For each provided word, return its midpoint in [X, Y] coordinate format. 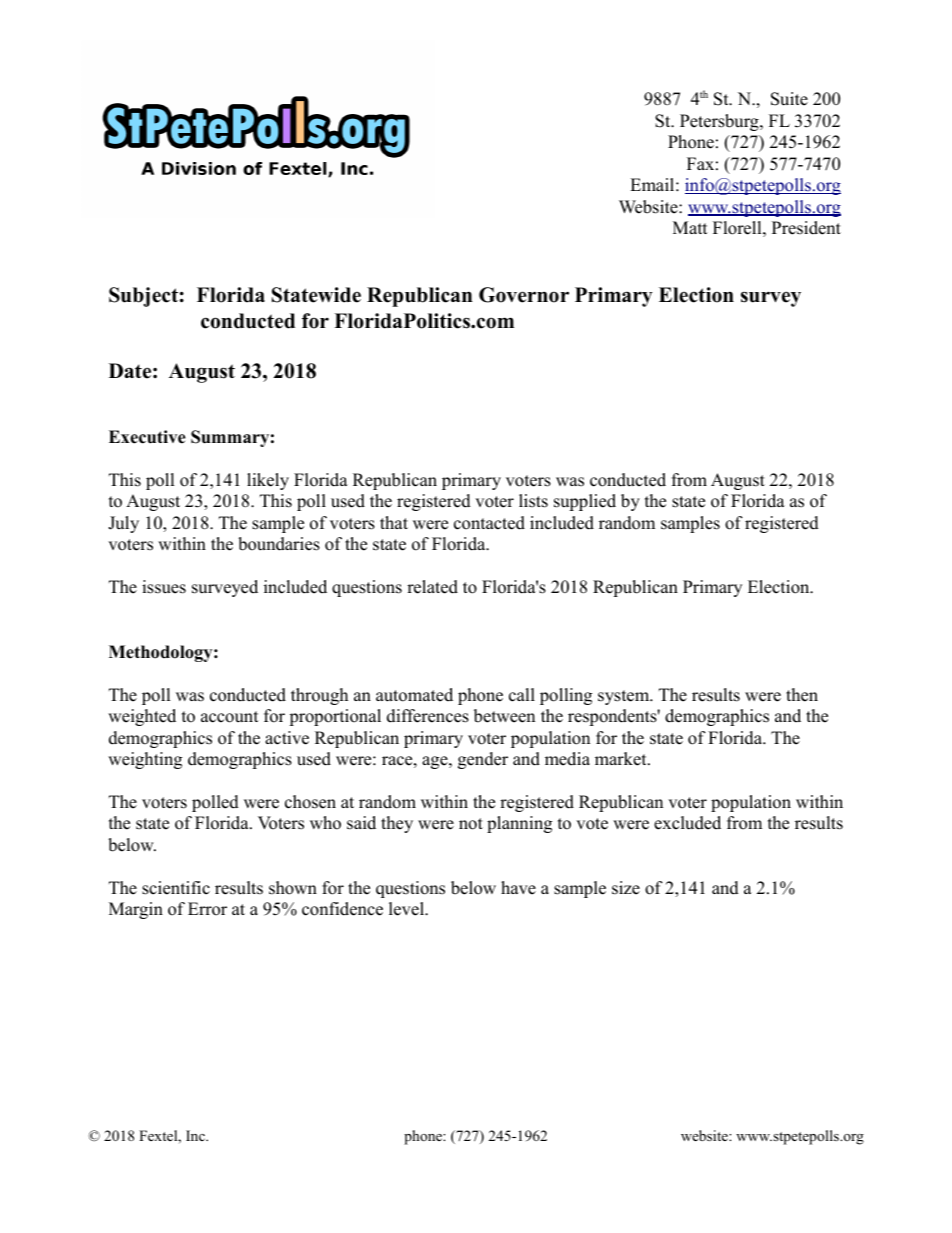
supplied [585, 502]
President [806, 228]
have [518, 888]
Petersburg [720, 122]
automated [414, 695]
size [626, 888]
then [802, 695]
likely [268, 481]
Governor [524, 295]
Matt [690, 227]
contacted [489, 523]
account [230, 717]
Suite [789, 99]
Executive [147, 437]
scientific [176, 888]
